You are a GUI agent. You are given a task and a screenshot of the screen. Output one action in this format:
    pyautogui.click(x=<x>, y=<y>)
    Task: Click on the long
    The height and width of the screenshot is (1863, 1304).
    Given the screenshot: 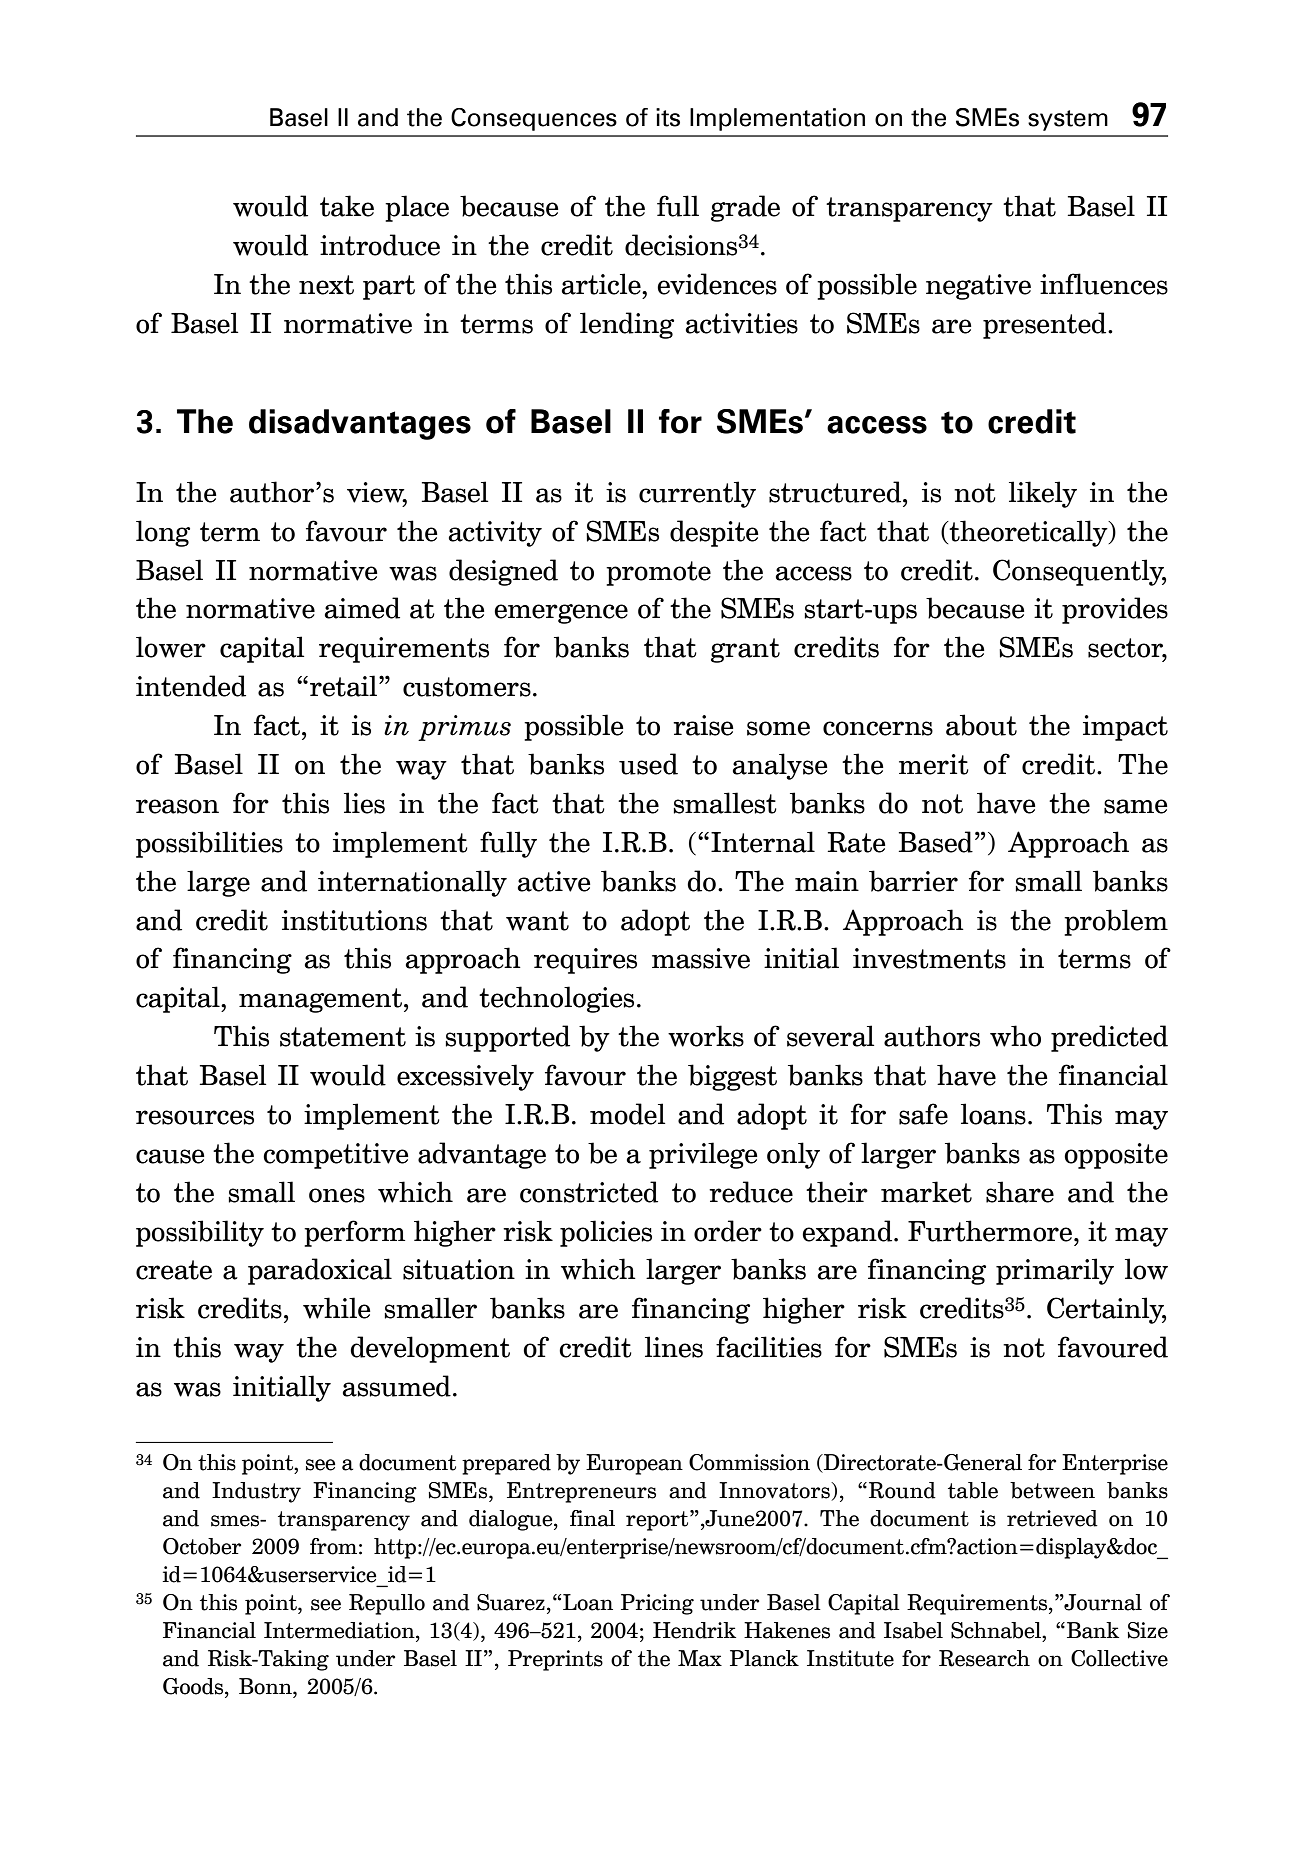 What is the action you would take?
    pyautogui.click(x=163, y=533)
